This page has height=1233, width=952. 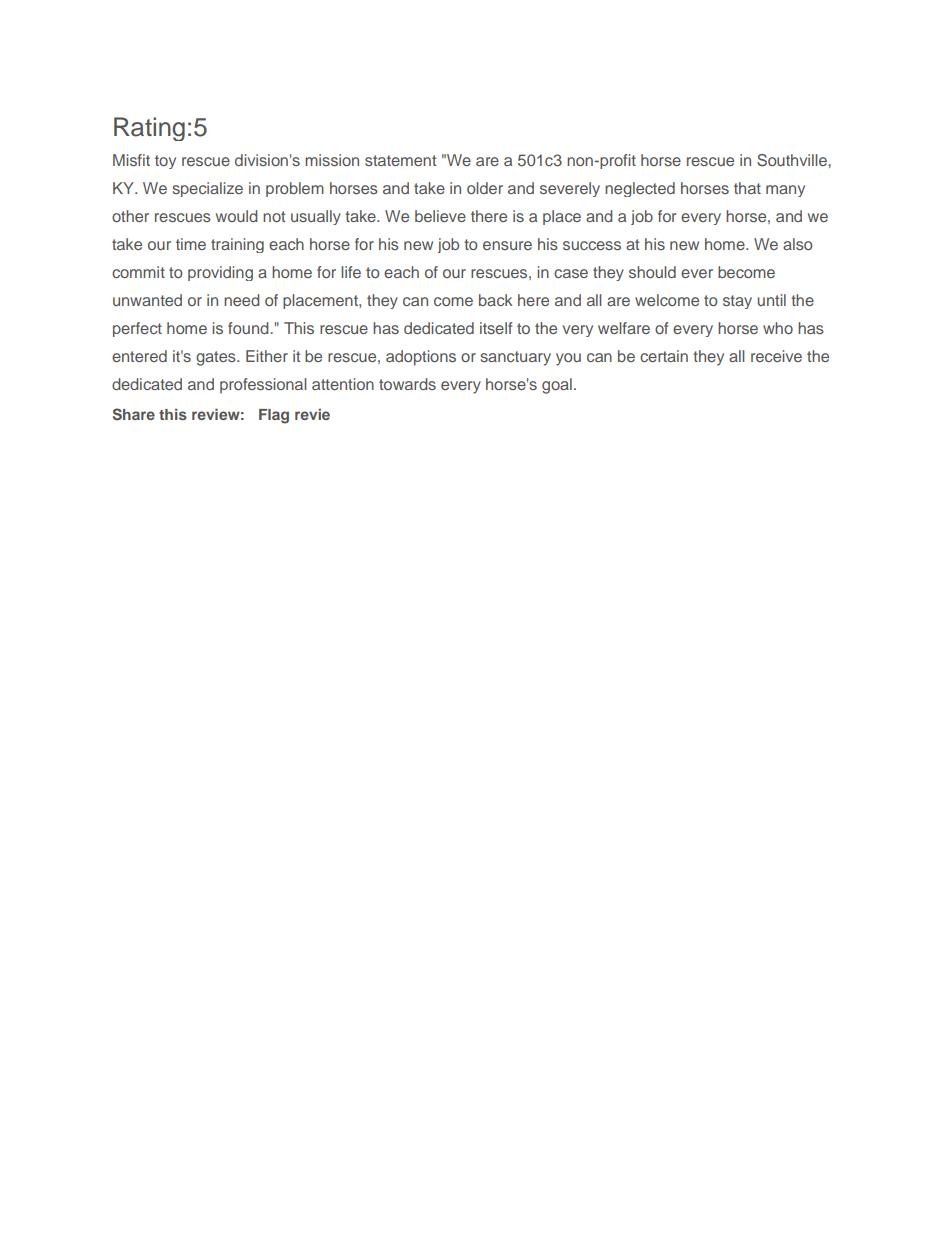 I want to click on statement, so click(x=400, y=160).
